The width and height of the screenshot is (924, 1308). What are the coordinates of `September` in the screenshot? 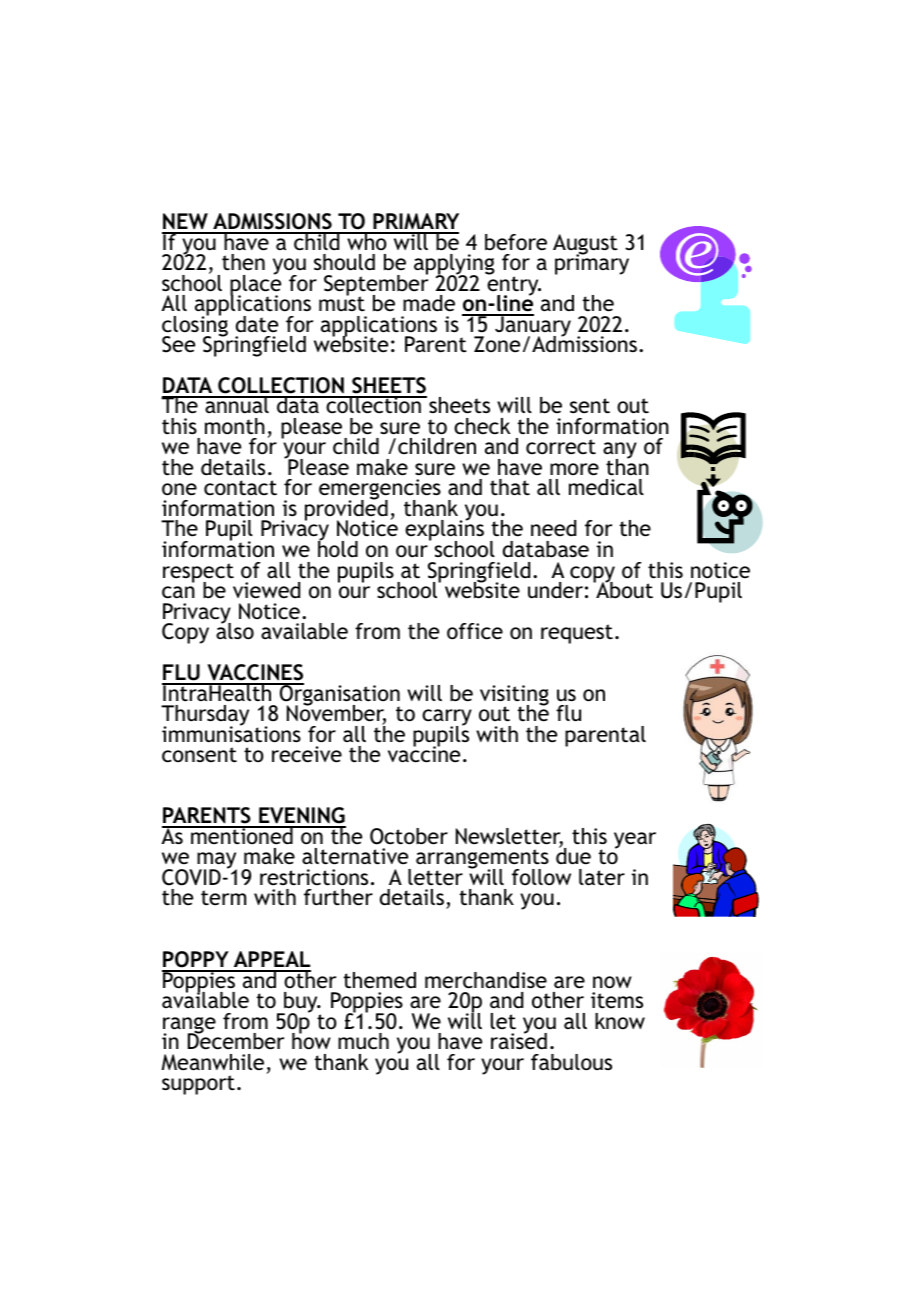 It's located at (376, 285).
